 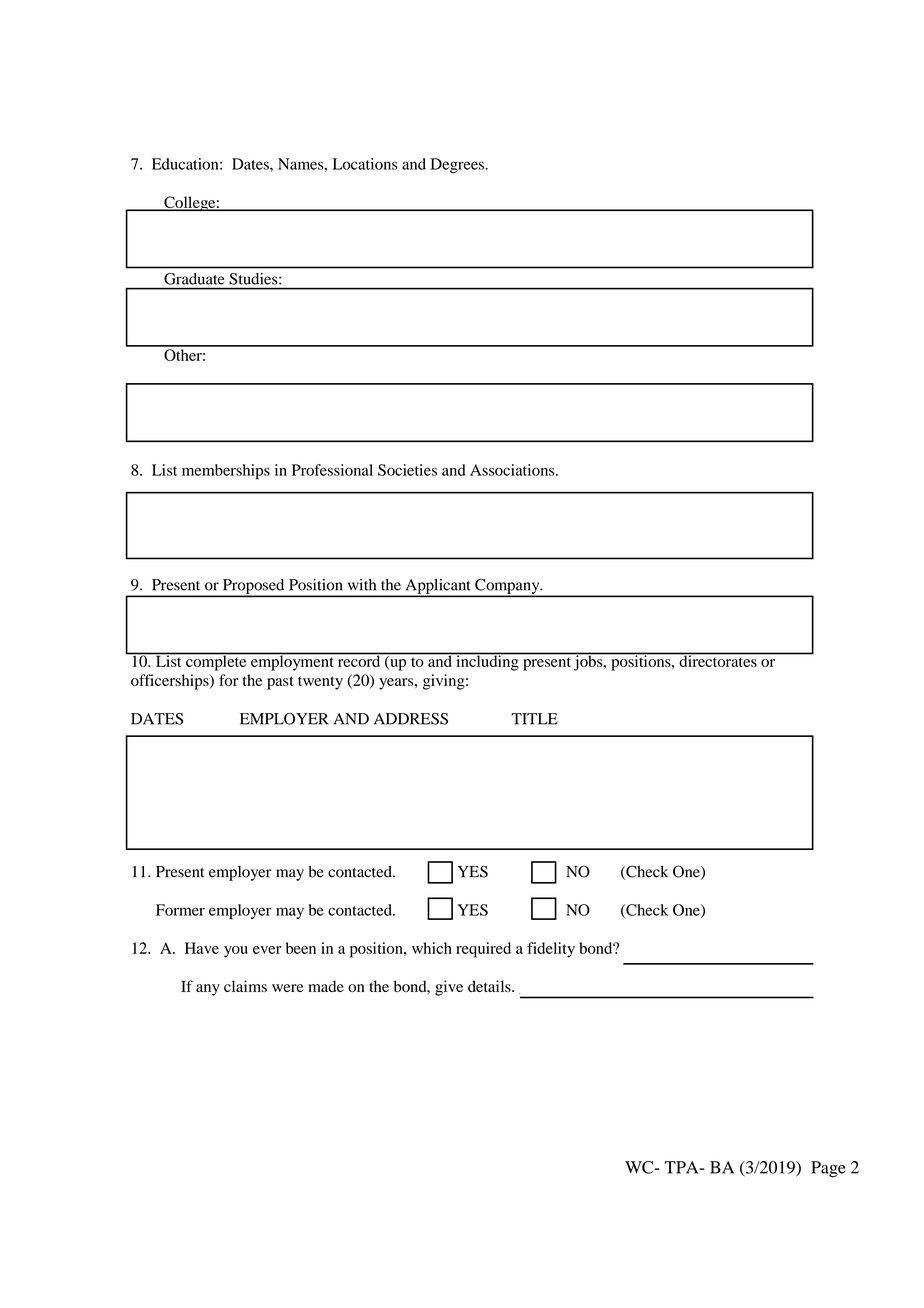 I want to click on Associations, so click(x=513, y=470).
